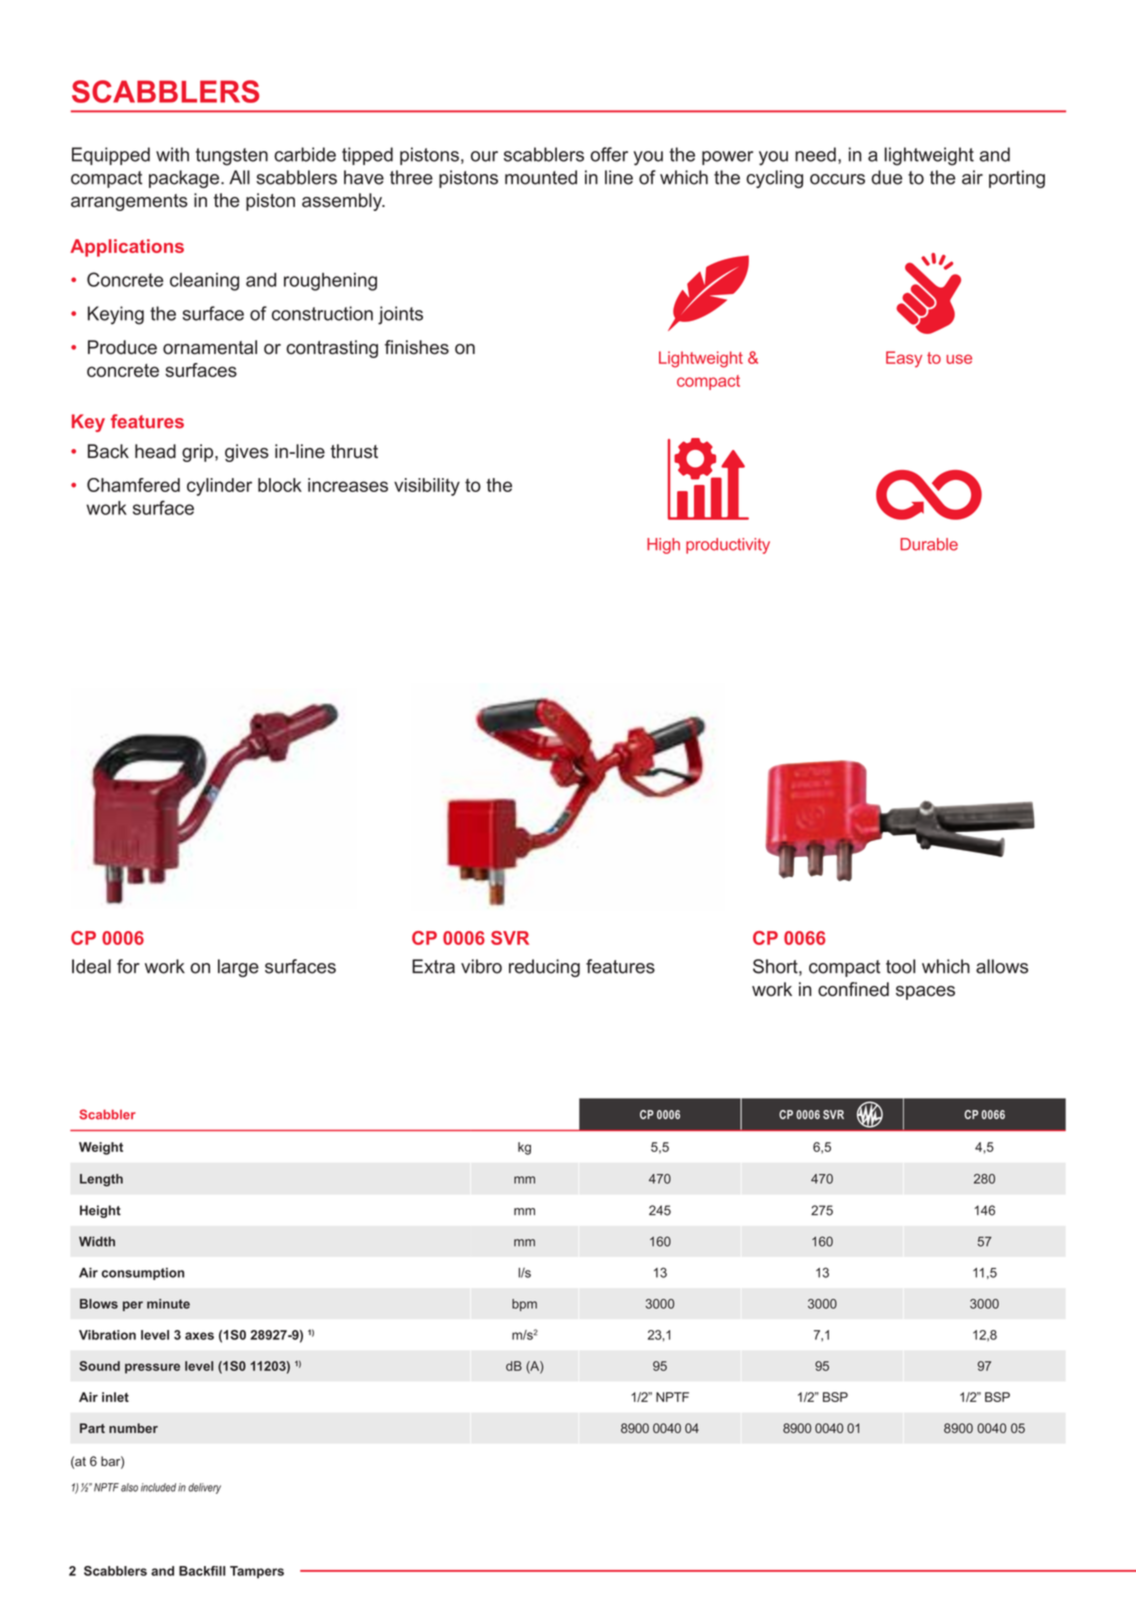  What do you see at coordinates (204, 1488) in the page?
I see `delivery` at bounding box center [204, 1488].
